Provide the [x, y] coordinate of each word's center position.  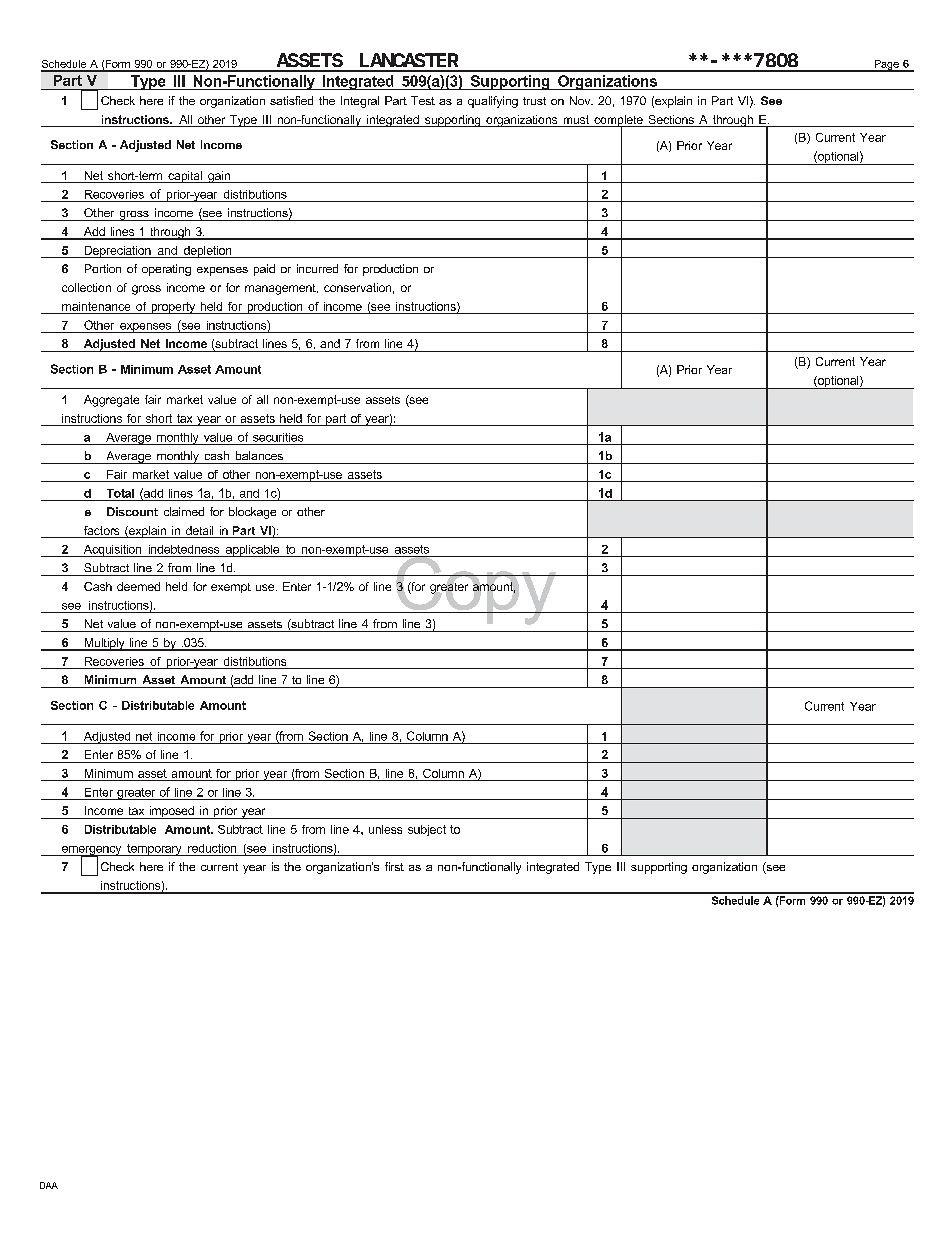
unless [385, 829]
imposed [171, 812]
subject [427, 830]
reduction [212, 848]
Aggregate [111, 401]
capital [185, 177]
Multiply [104, 644]
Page [886, 66]
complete [618, 122]
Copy [476, 591]
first [394, 866]
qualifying [493, 102]
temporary [154, 850]
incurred [317, 268]
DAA [49, 1185]
